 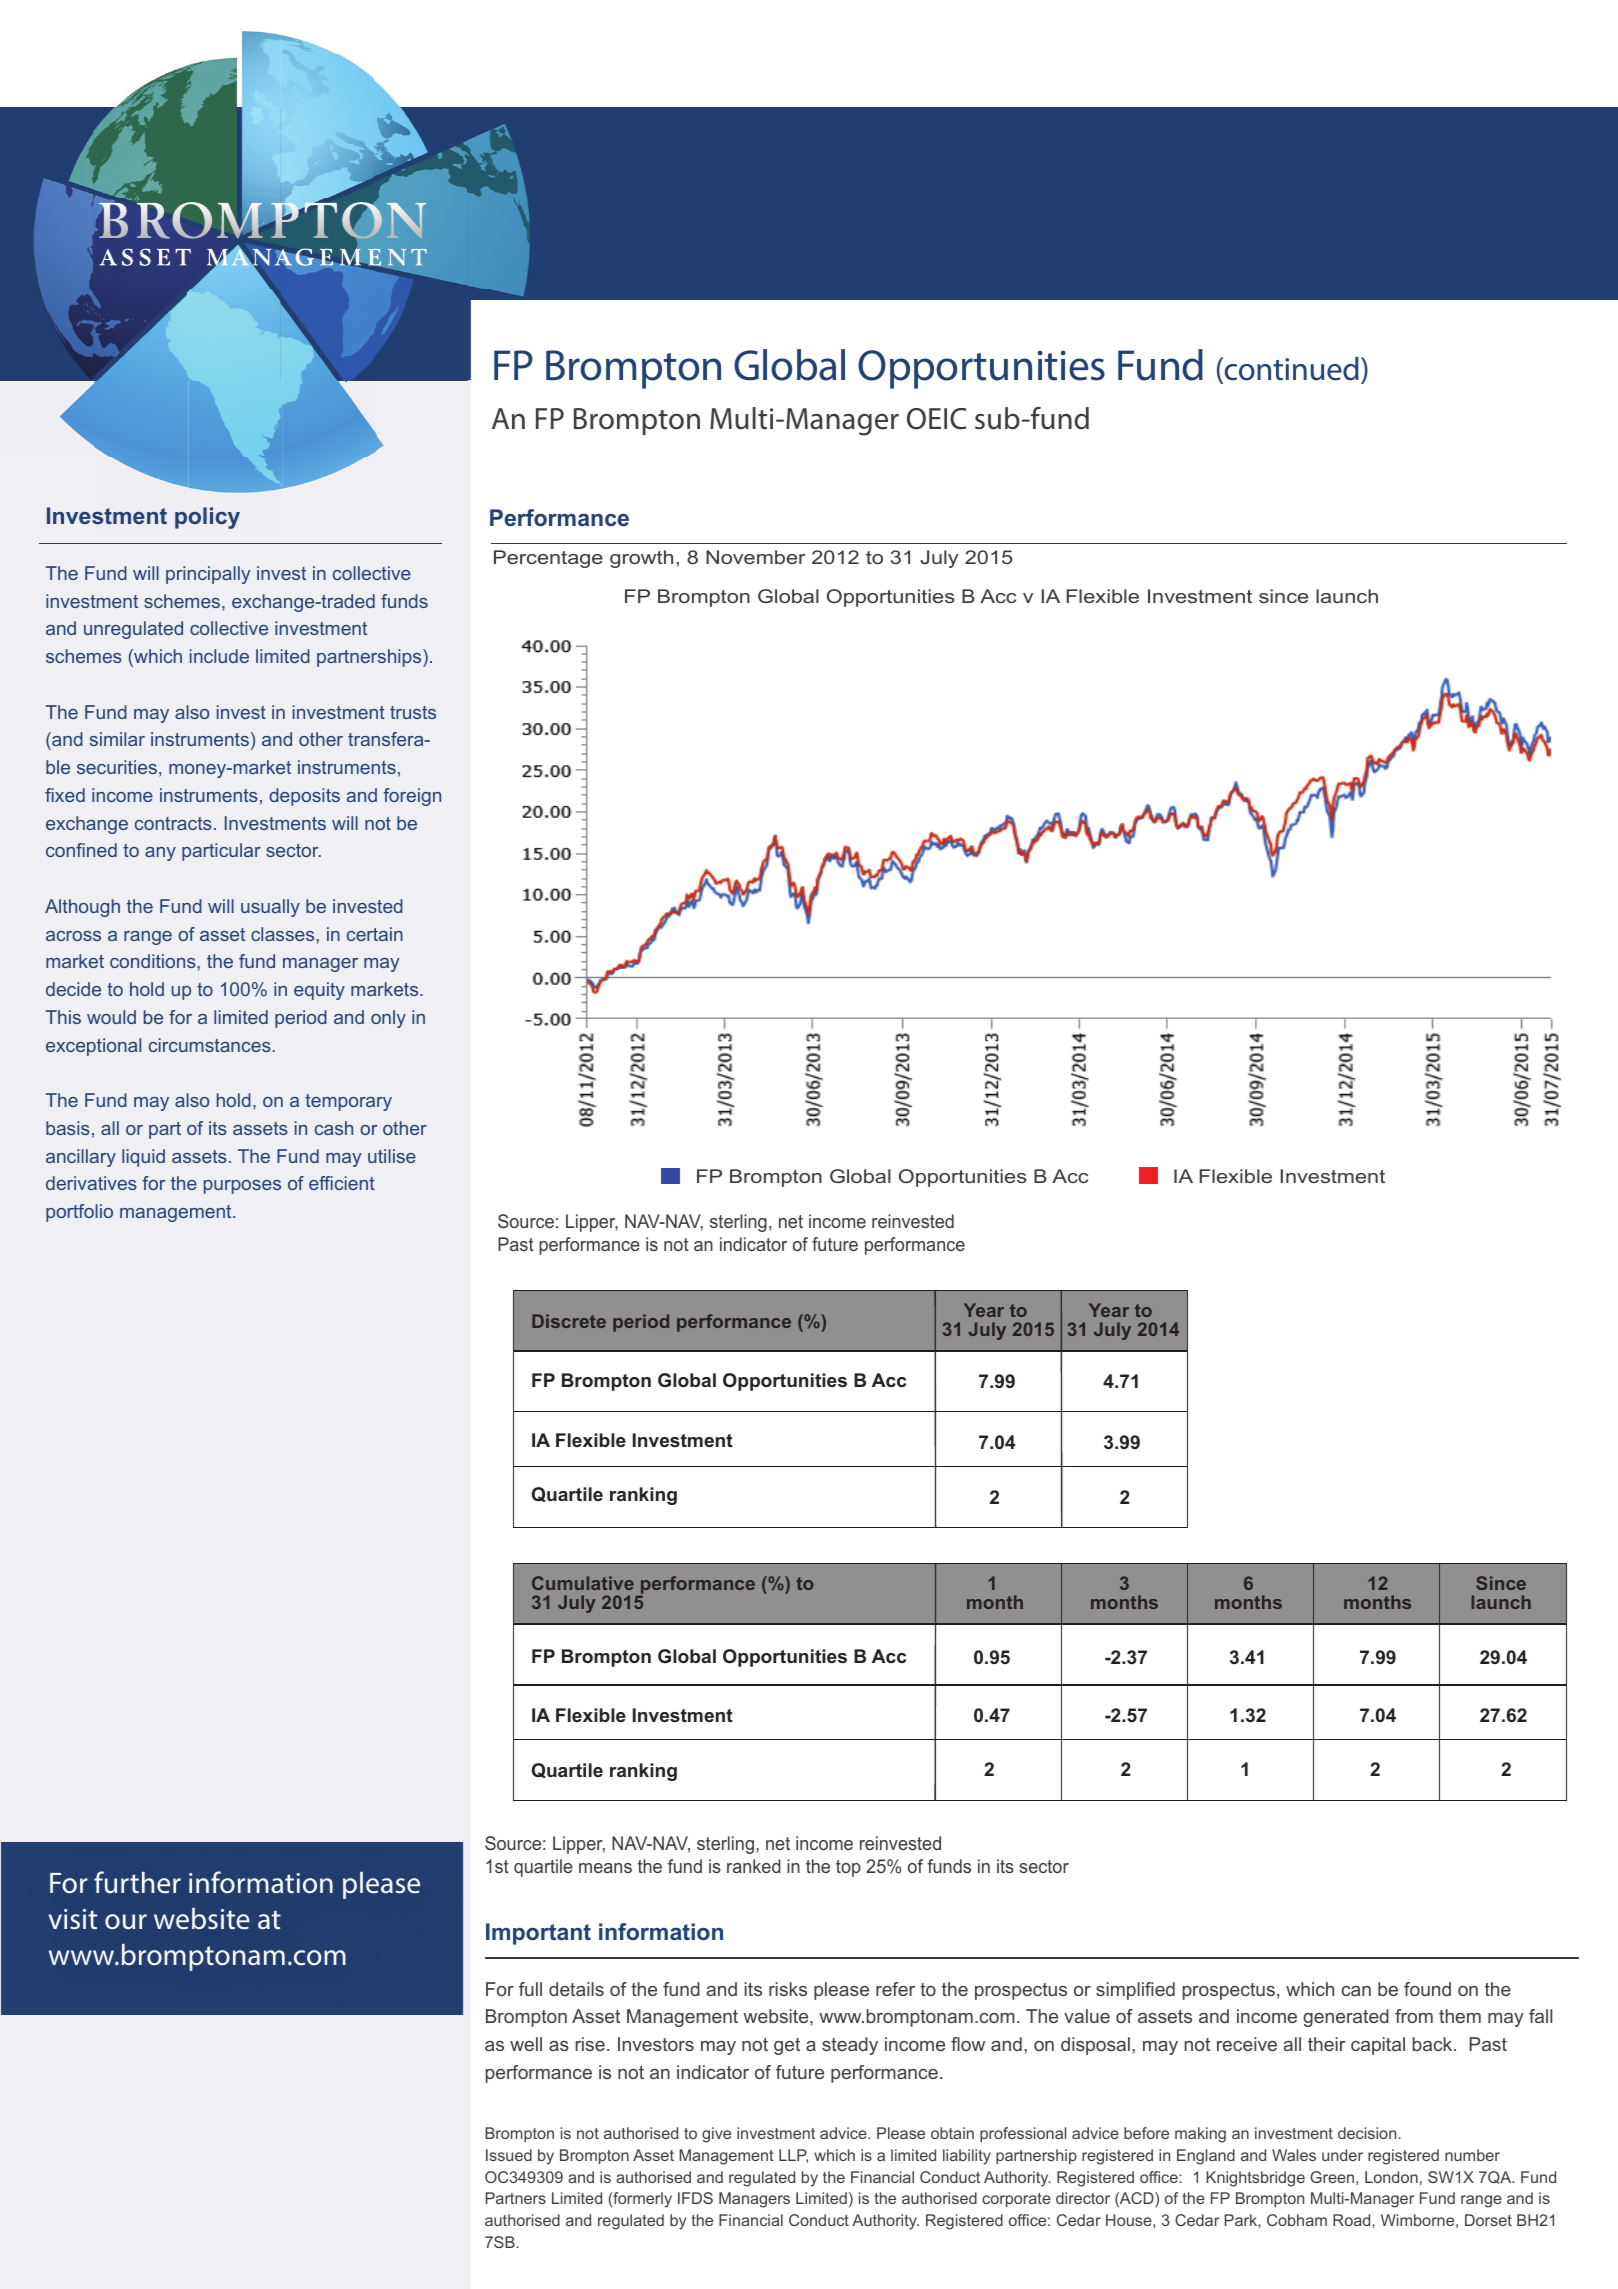 What do you see at coordinates (754, 1866) in the screenshot?
I see `ranked` at bounding box center [754, 1866].
